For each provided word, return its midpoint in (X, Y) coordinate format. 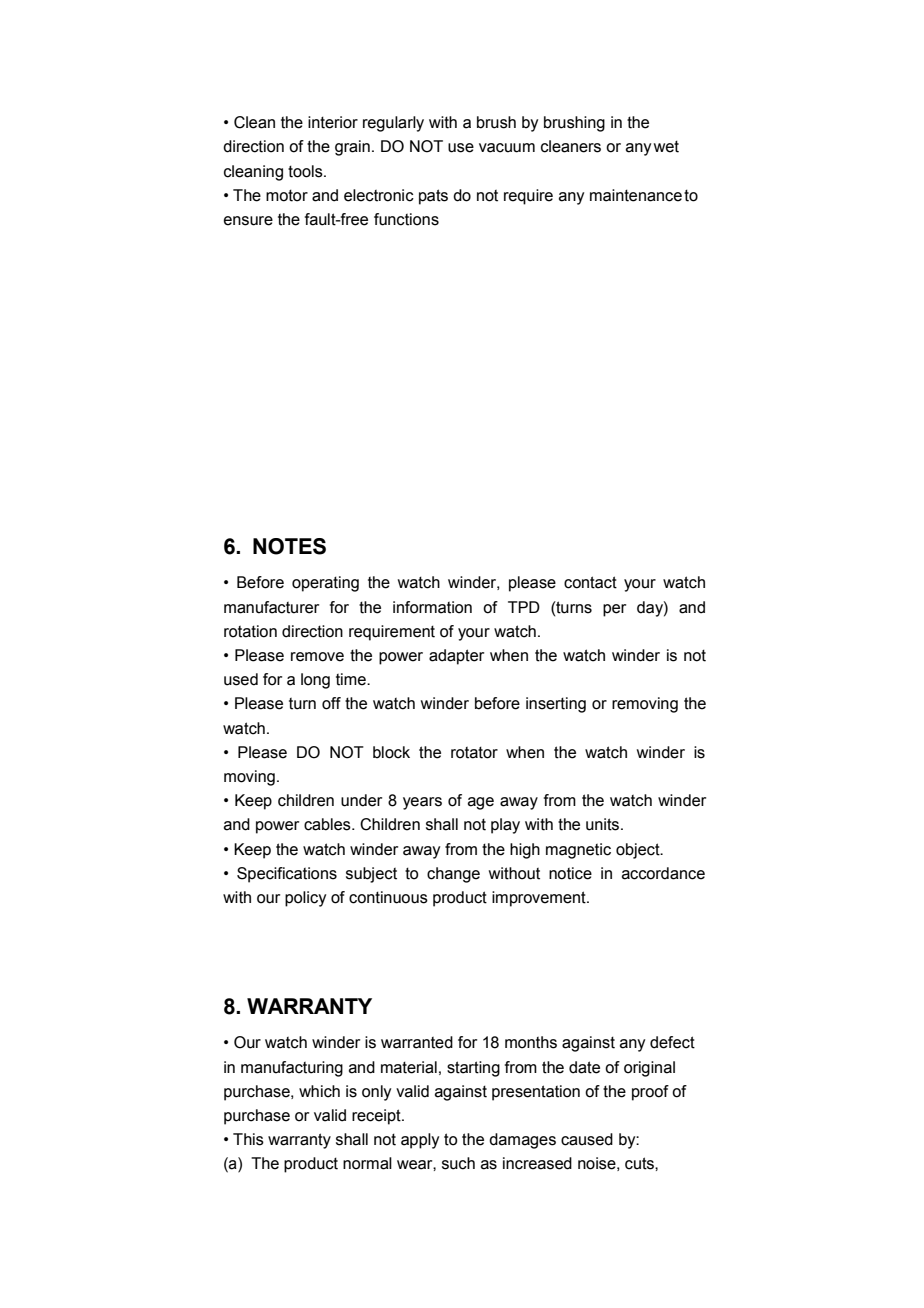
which (319, 1091)
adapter (456, 657)
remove (317, 657)
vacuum (507, 148)
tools (306, 171)
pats (433, 197)
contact (590, 582)
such (458, 1163)
